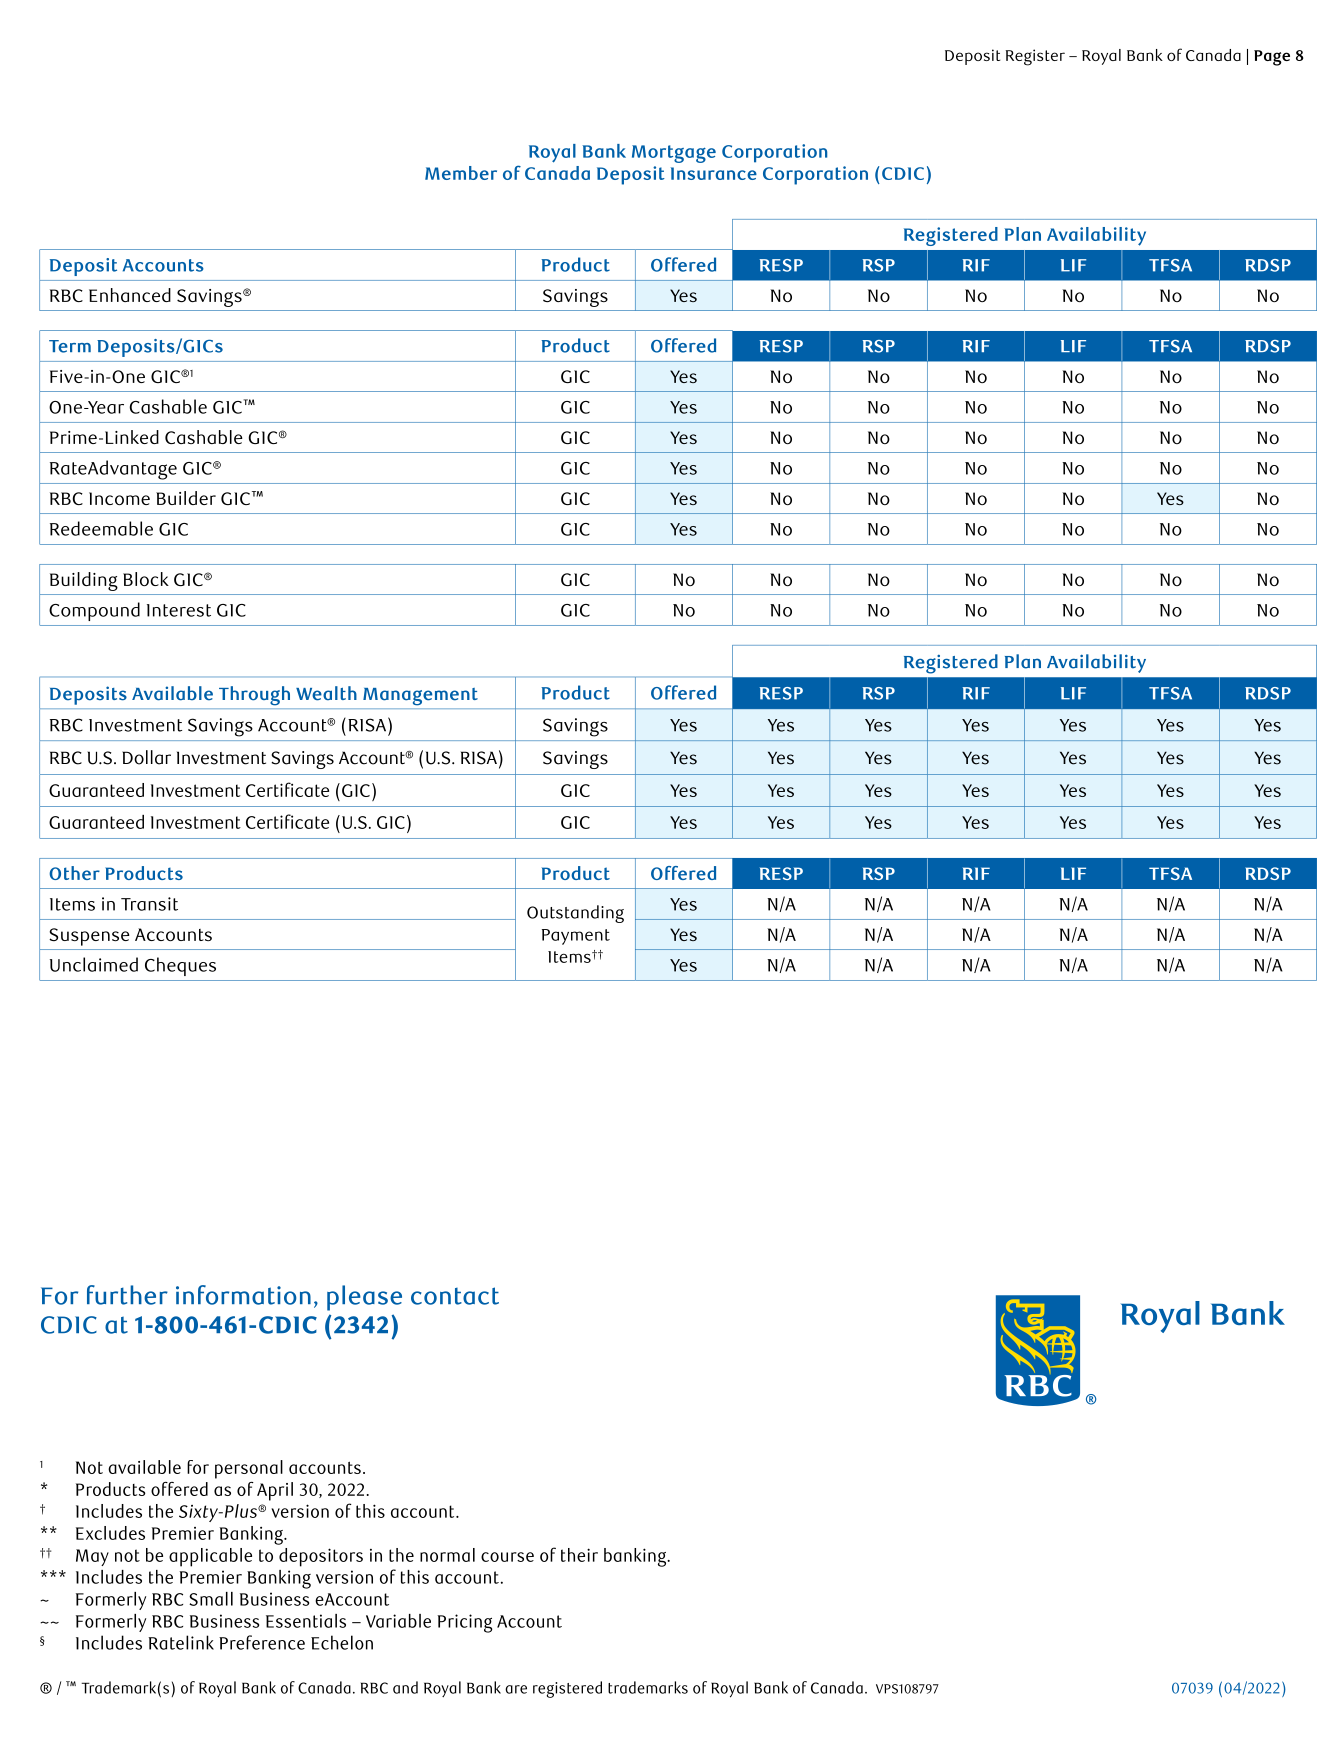  What do you see at coordinates (262, 1642) in the document?
I see `Preference` at bounding box center [262, 1642].
